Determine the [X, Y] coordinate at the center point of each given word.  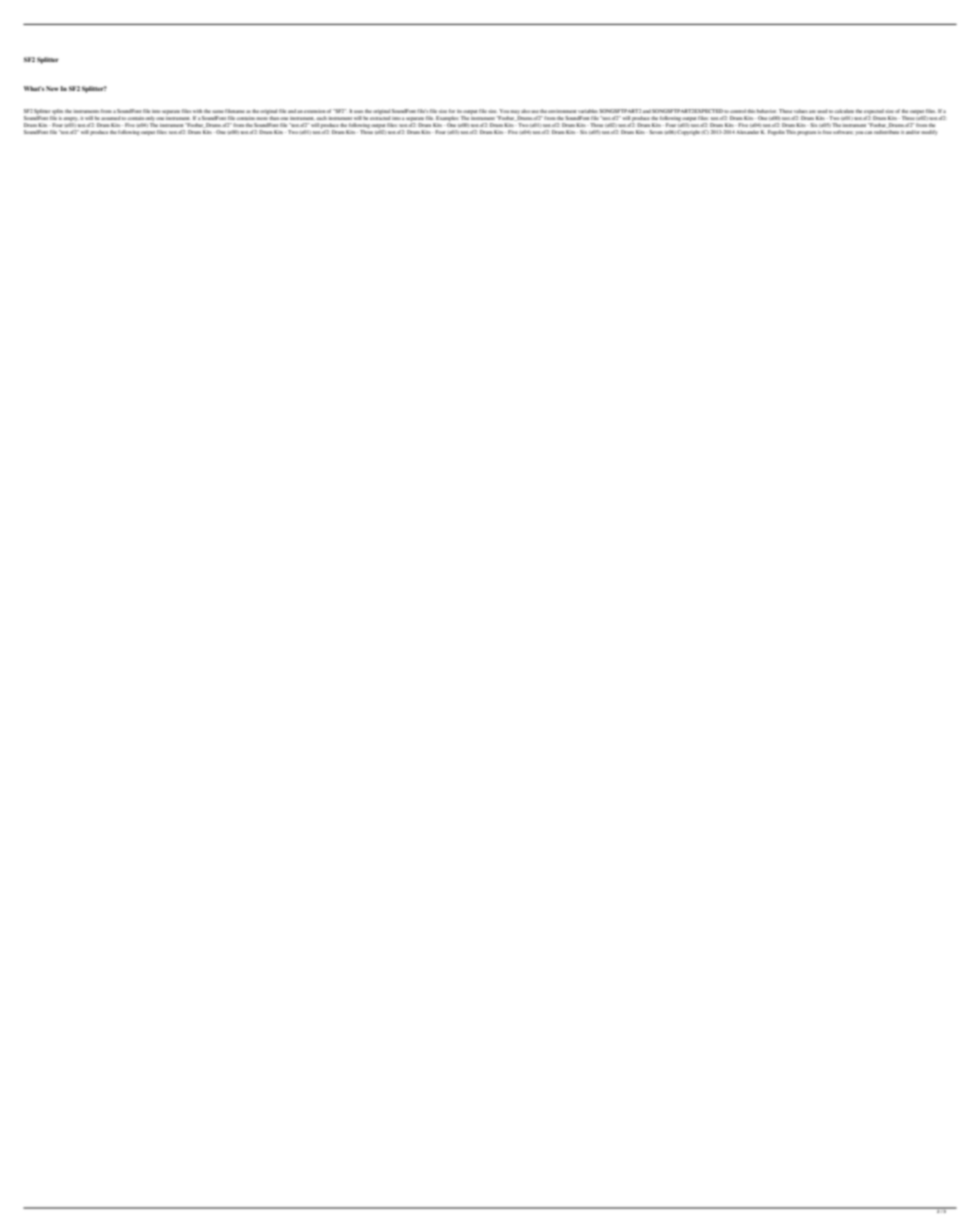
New [52, 88]
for [452, 111]
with [198, 111]
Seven [655, 132]
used [822, 111]
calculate [844, 111]
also [525, 111]
